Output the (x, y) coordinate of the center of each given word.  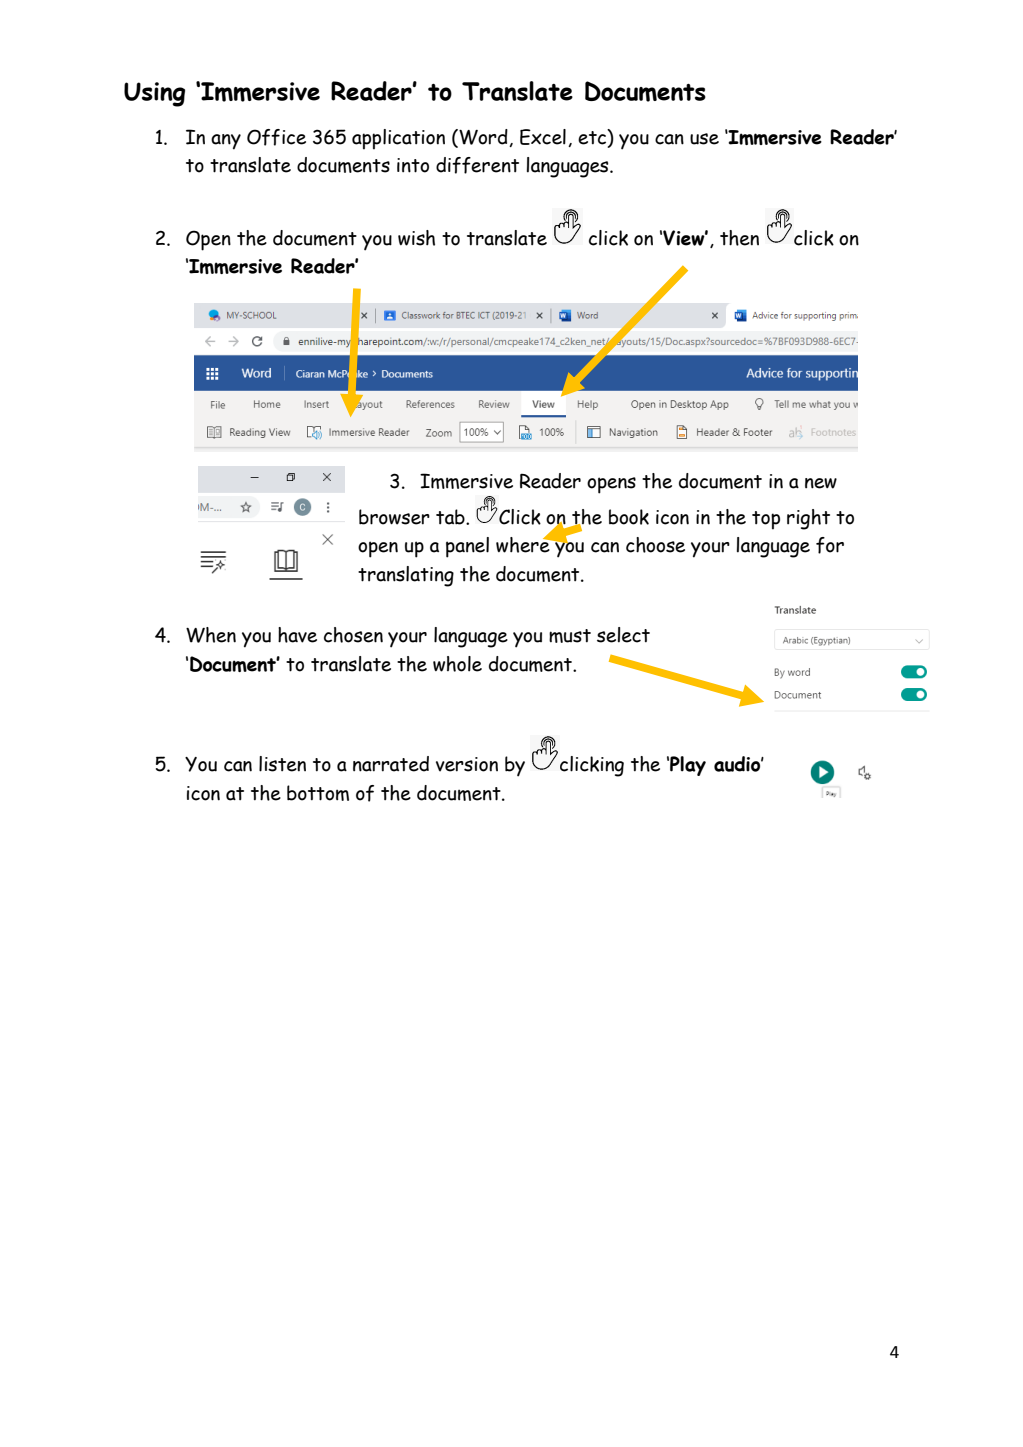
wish (416, 238)
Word (483, 138)
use (704, 139)
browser (394, 517)
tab (451, 517)
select (623, 635)
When (211, 635)
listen (282, 764)
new (821, 483)
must (570, 636)
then (739, 238)
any (226, 142)
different (477, 165)
